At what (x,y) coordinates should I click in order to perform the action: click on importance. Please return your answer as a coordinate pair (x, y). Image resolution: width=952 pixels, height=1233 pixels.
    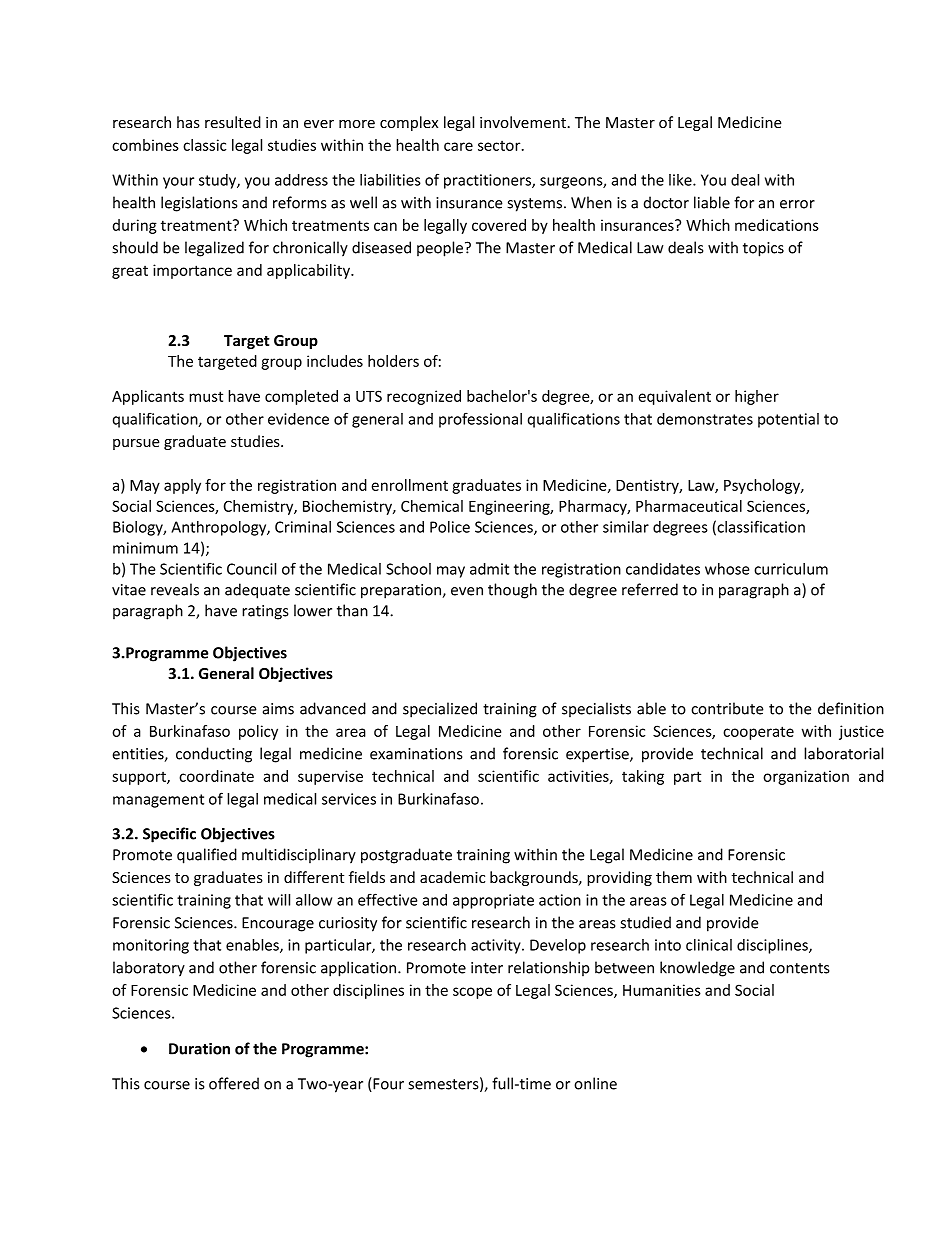
    Looking at the image, I should click on (192, 271).
